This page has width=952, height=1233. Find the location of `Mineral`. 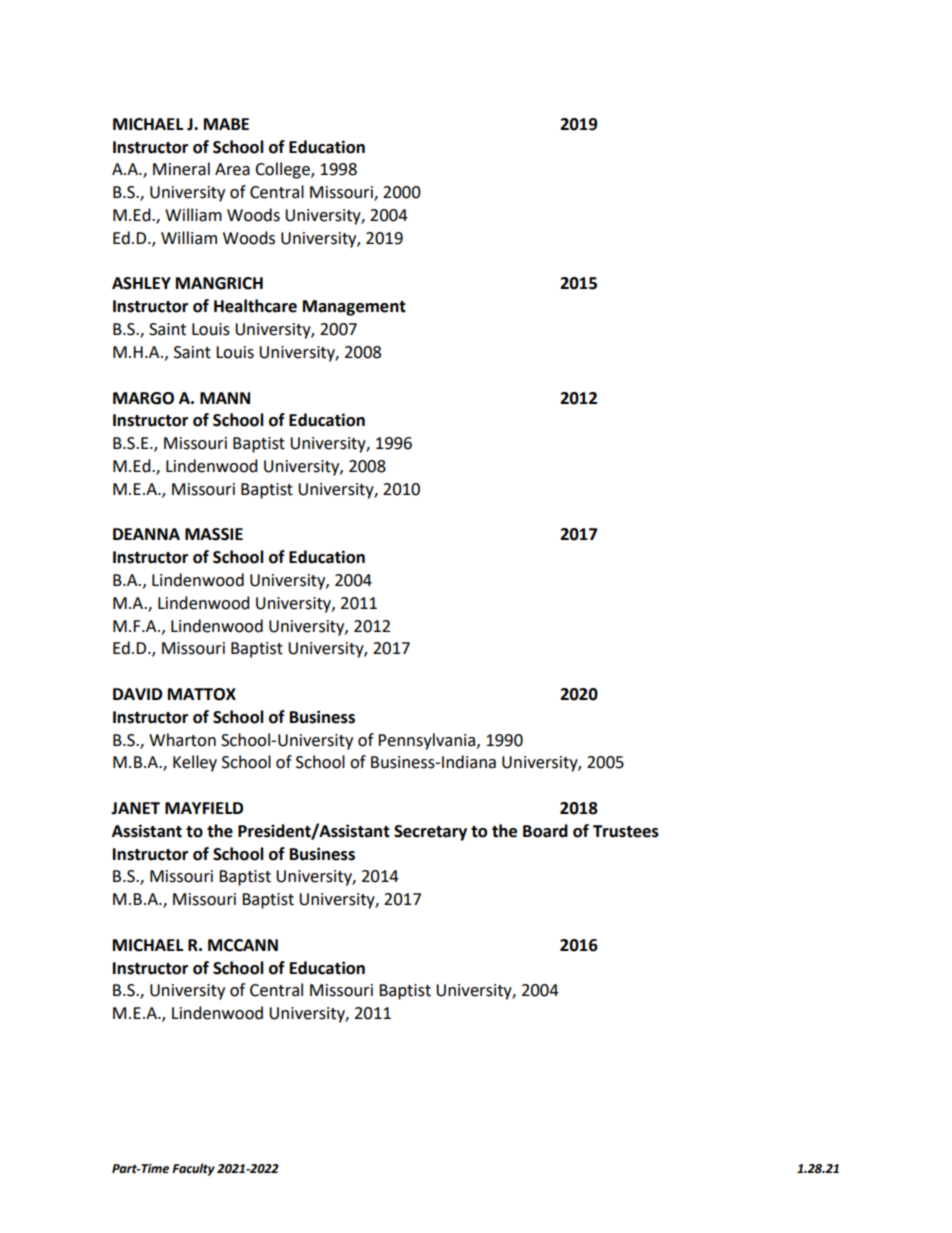

Mineral is located at coordinates (181, 169).
